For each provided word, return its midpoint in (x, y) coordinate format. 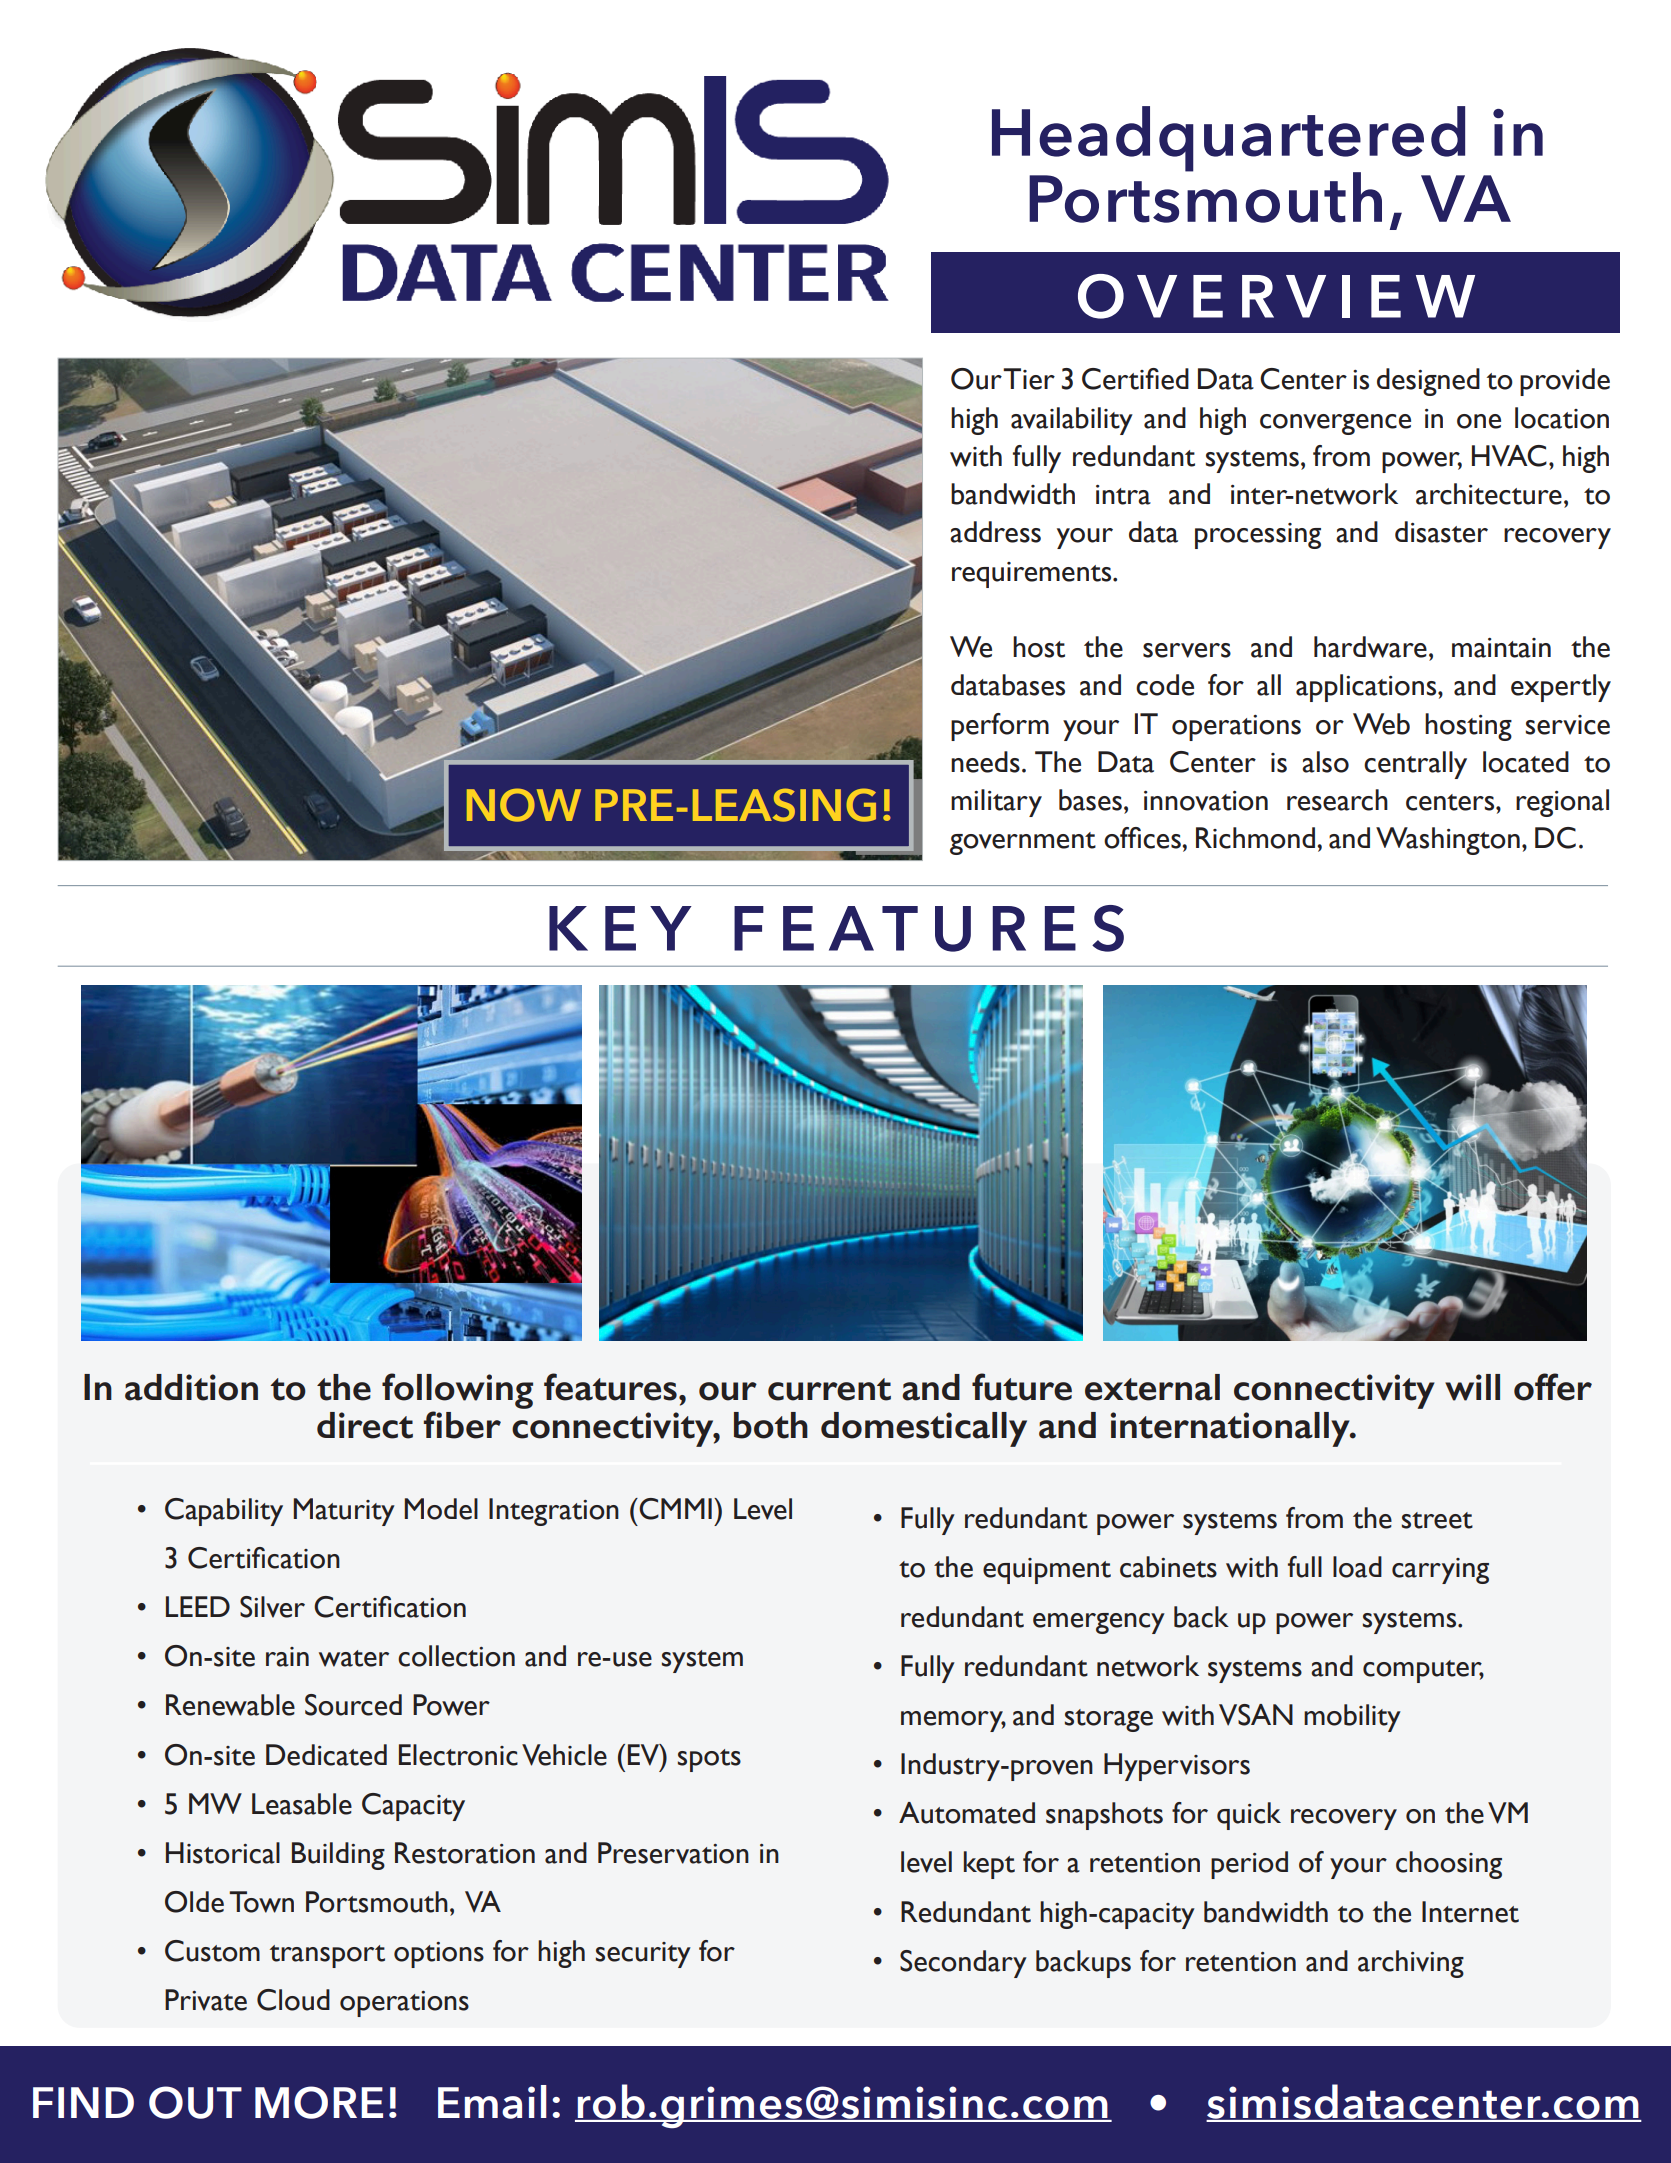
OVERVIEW (1276, 296)
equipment (1047, 1571)
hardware (1370, 647)
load (1357, 1567)
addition (191, 1387)
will (1472, 1387)
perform (1000, 727)
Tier (1029, 379)
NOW (524, 805)
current (829, 1389)
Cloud (293, 2000)
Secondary (963, 1964)
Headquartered (1228, 140)
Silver (272, 1607)
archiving (1411, 1964)
